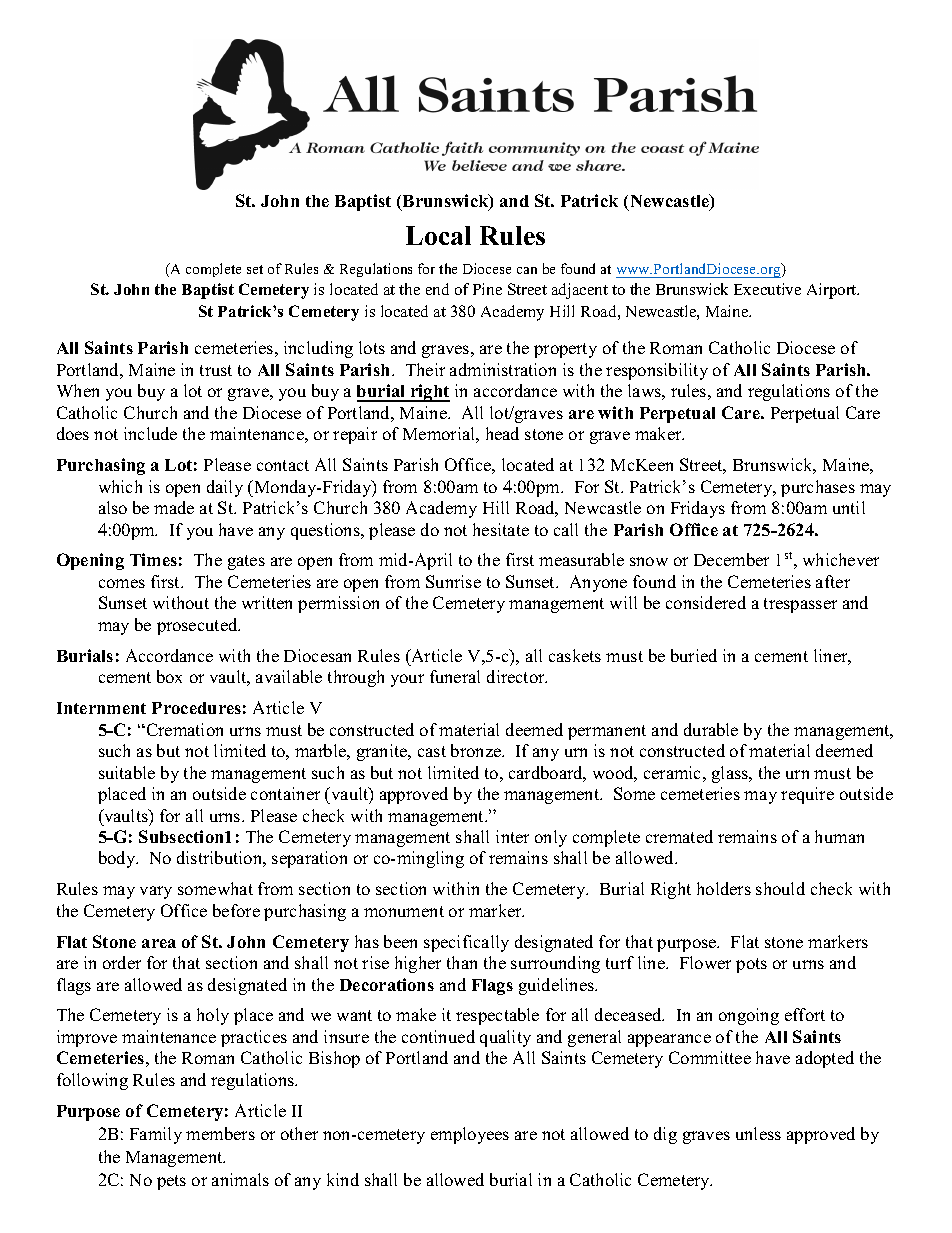 This image has width=952, height=1233. Describe the element at coordinates (118, 859) in the image. I see `body` at that location.
